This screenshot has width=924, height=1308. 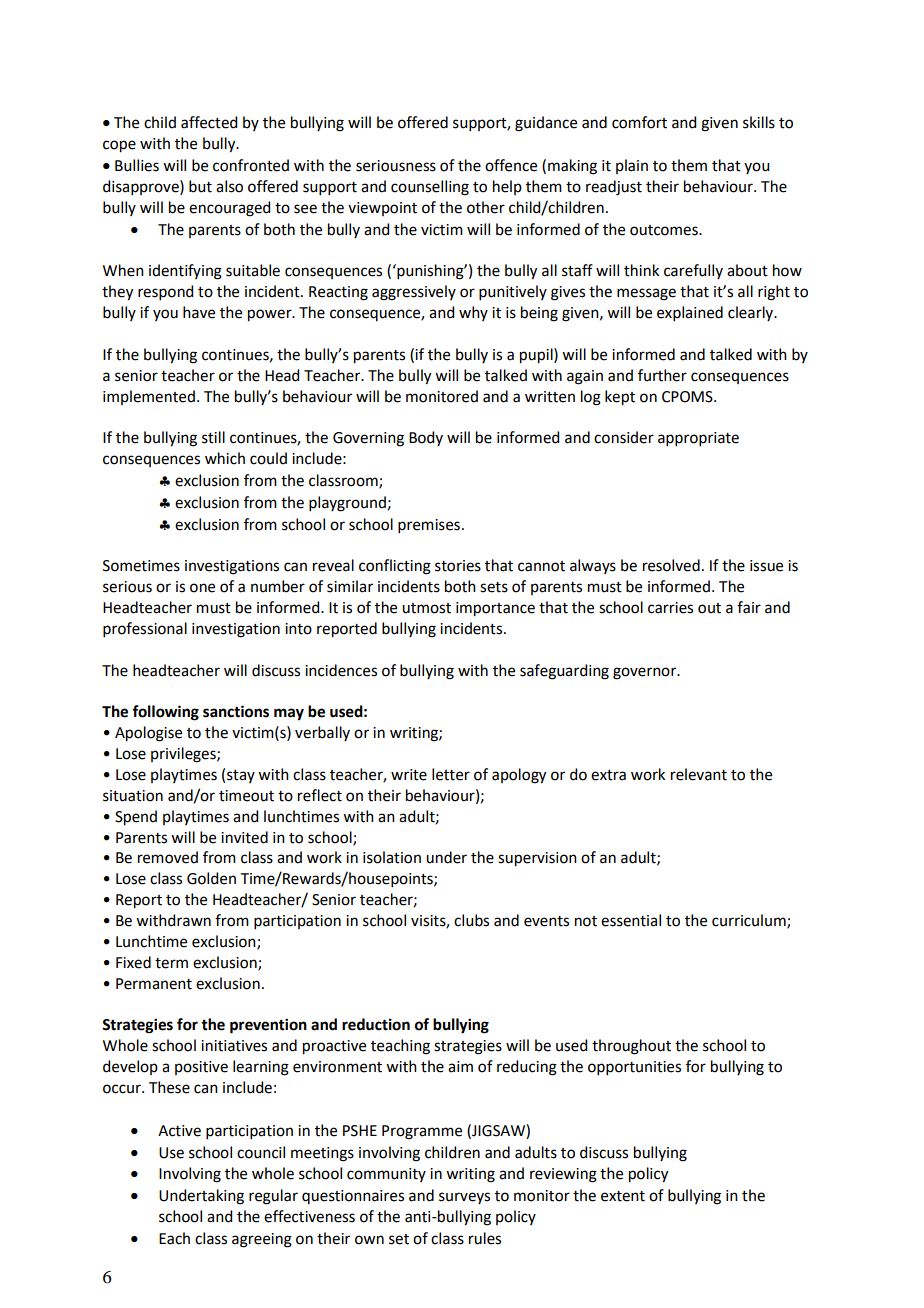 I want to click on premises, so click(x=429, y=526).
